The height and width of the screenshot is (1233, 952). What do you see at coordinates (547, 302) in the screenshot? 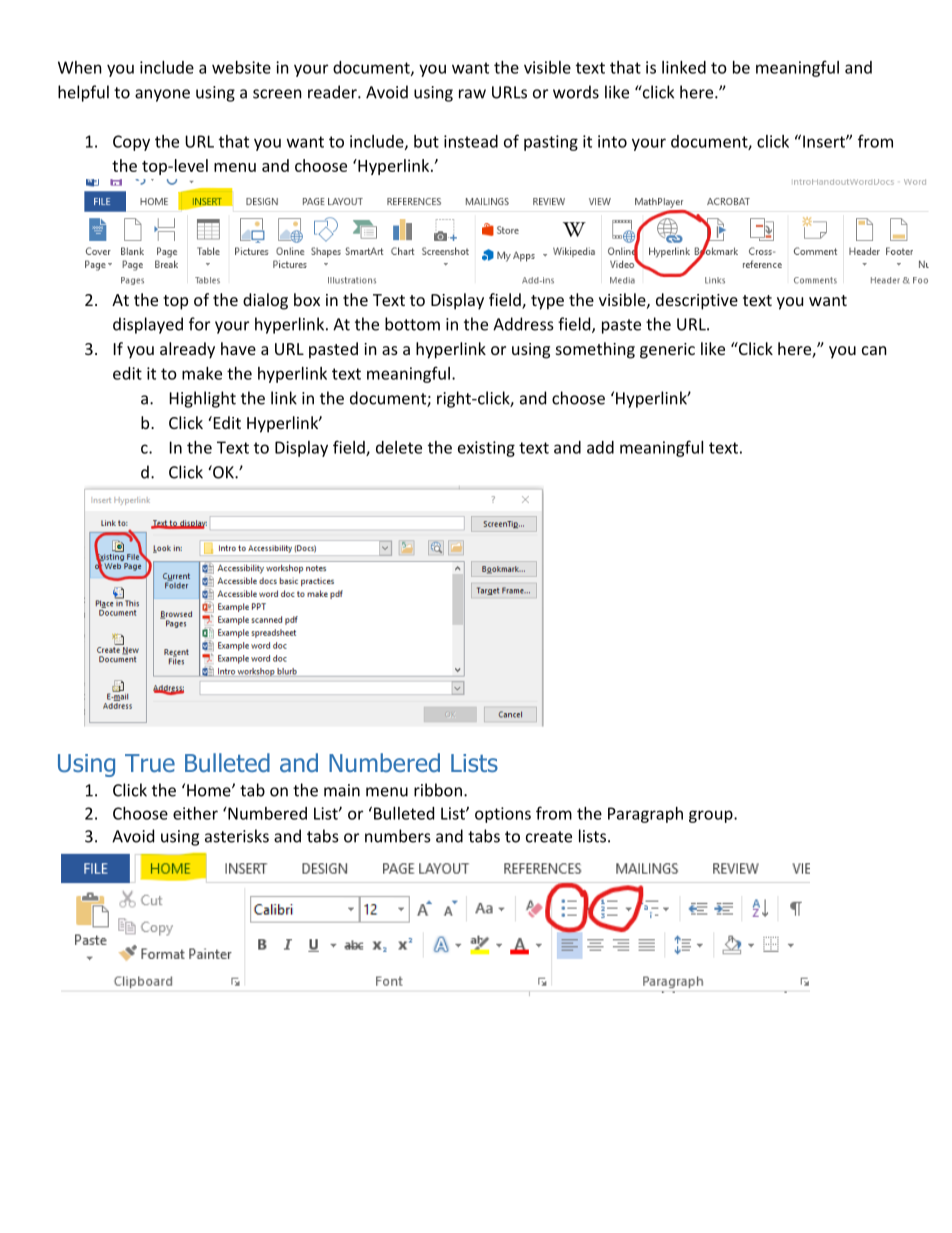
I see `type` at bounding box center [547, 302].
